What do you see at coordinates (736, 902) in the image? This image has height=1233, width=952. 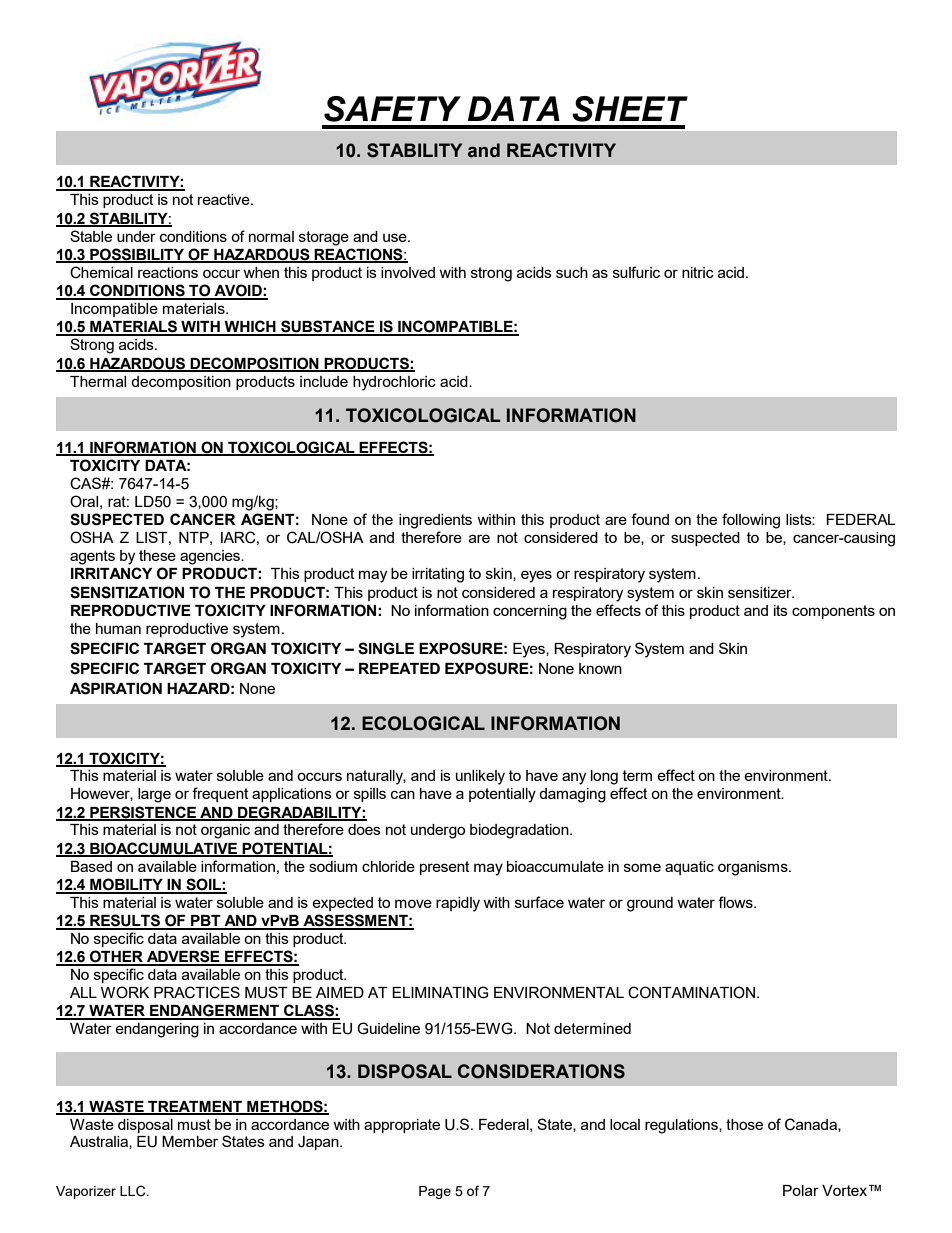 I see `flows` at bounding box center [736, 902].
